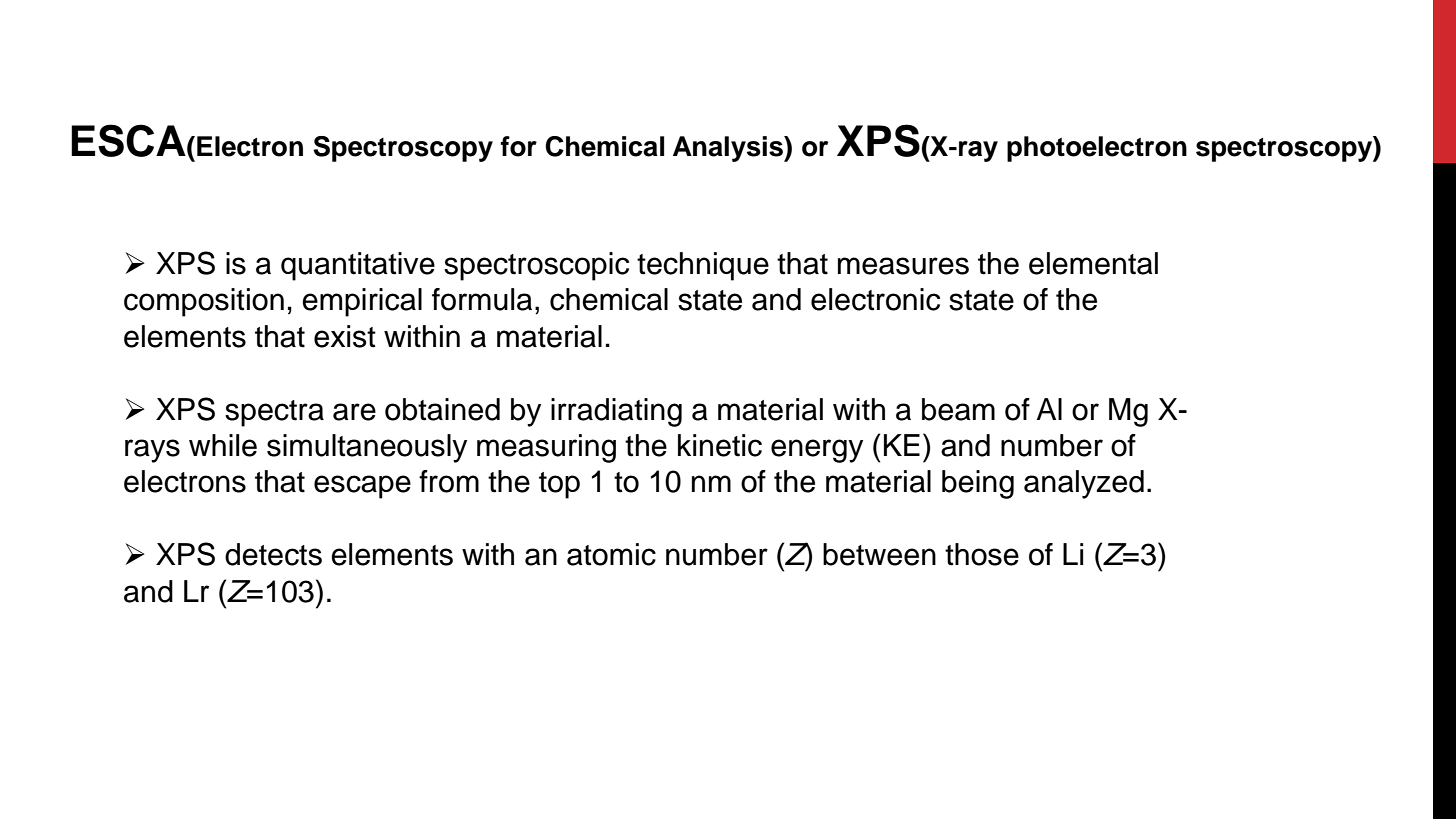 The image size is (1456, 819). What do you see at coordinates (1093, 263) in the screenshot?
I see `elemental` at bounding box center [1093, 263].
